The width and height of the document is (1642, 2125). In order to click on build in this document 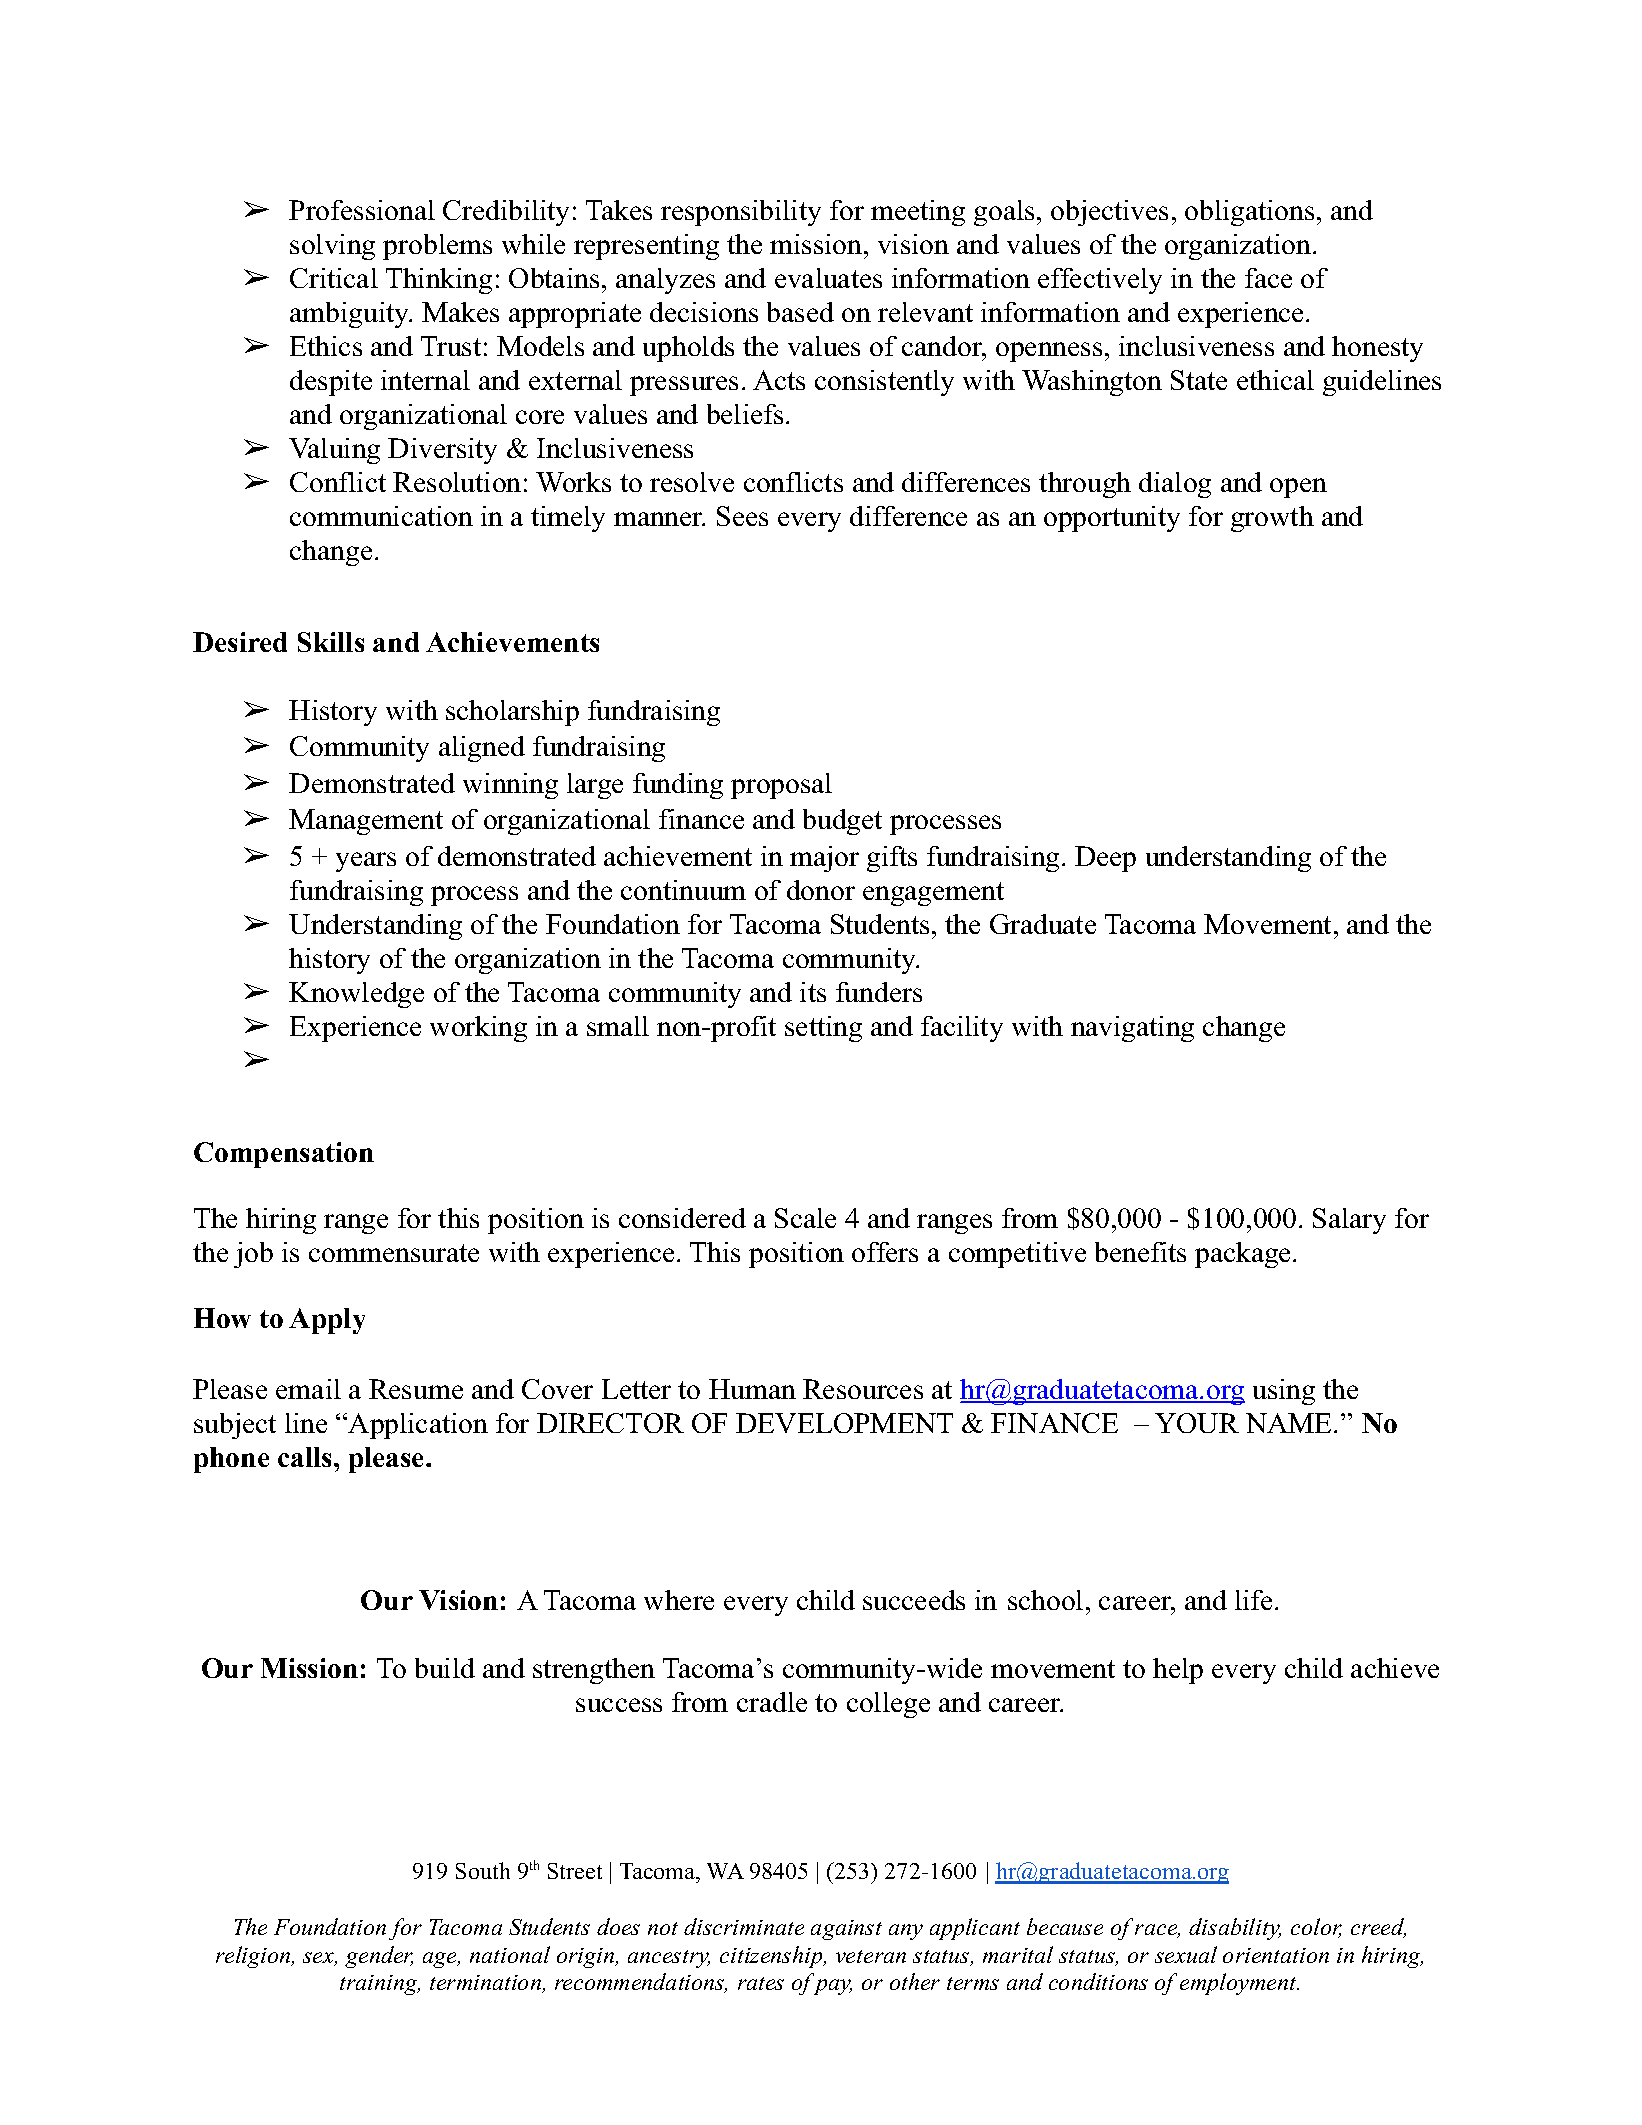, I will do `click(445, 1668)`.
